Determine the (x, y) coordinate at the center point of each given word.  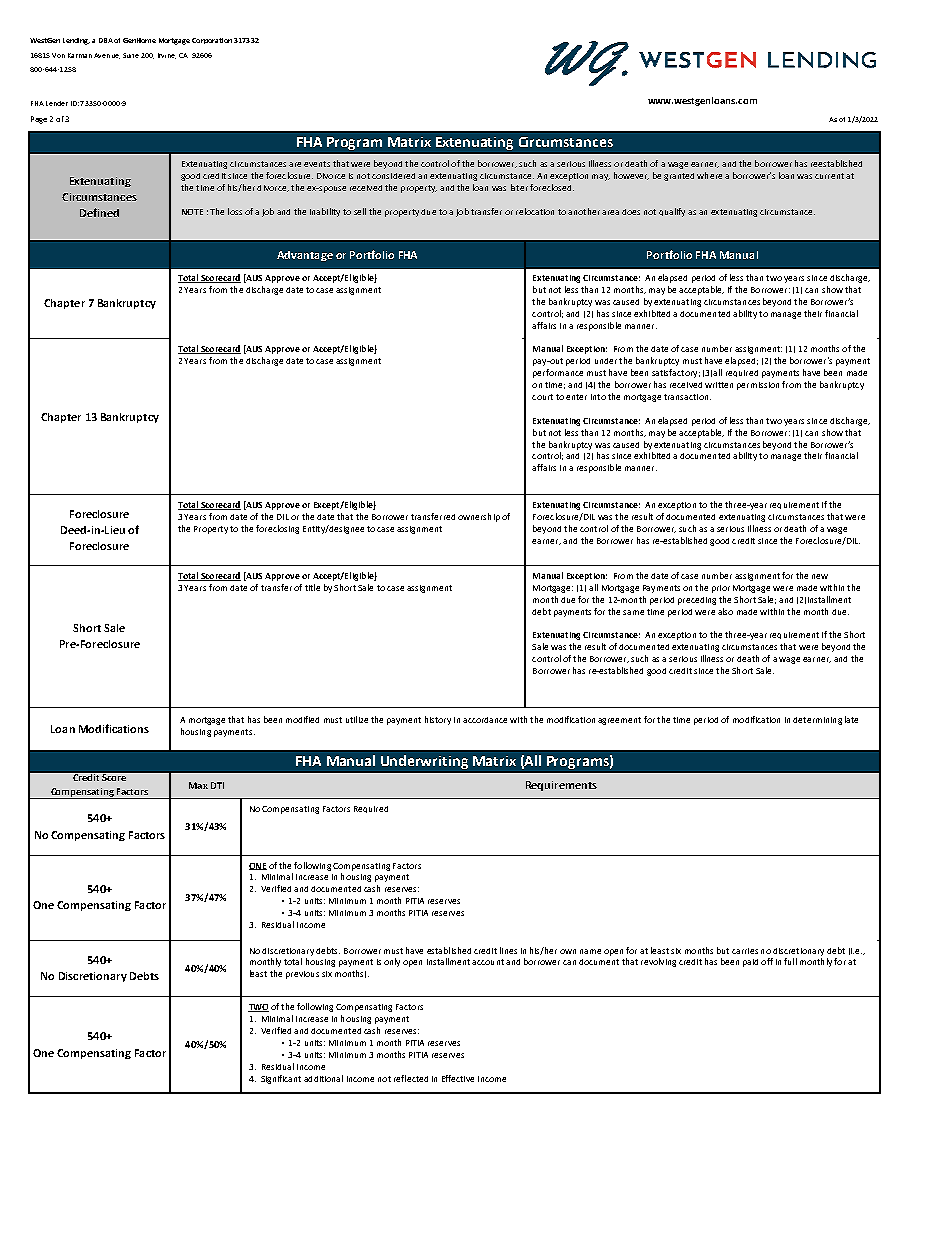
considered (393, 176)
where (709, 175)
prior (721, 589)
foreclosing (277, 529)
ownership (479, 517)
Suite (131, 55)
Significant (281, 1079)
